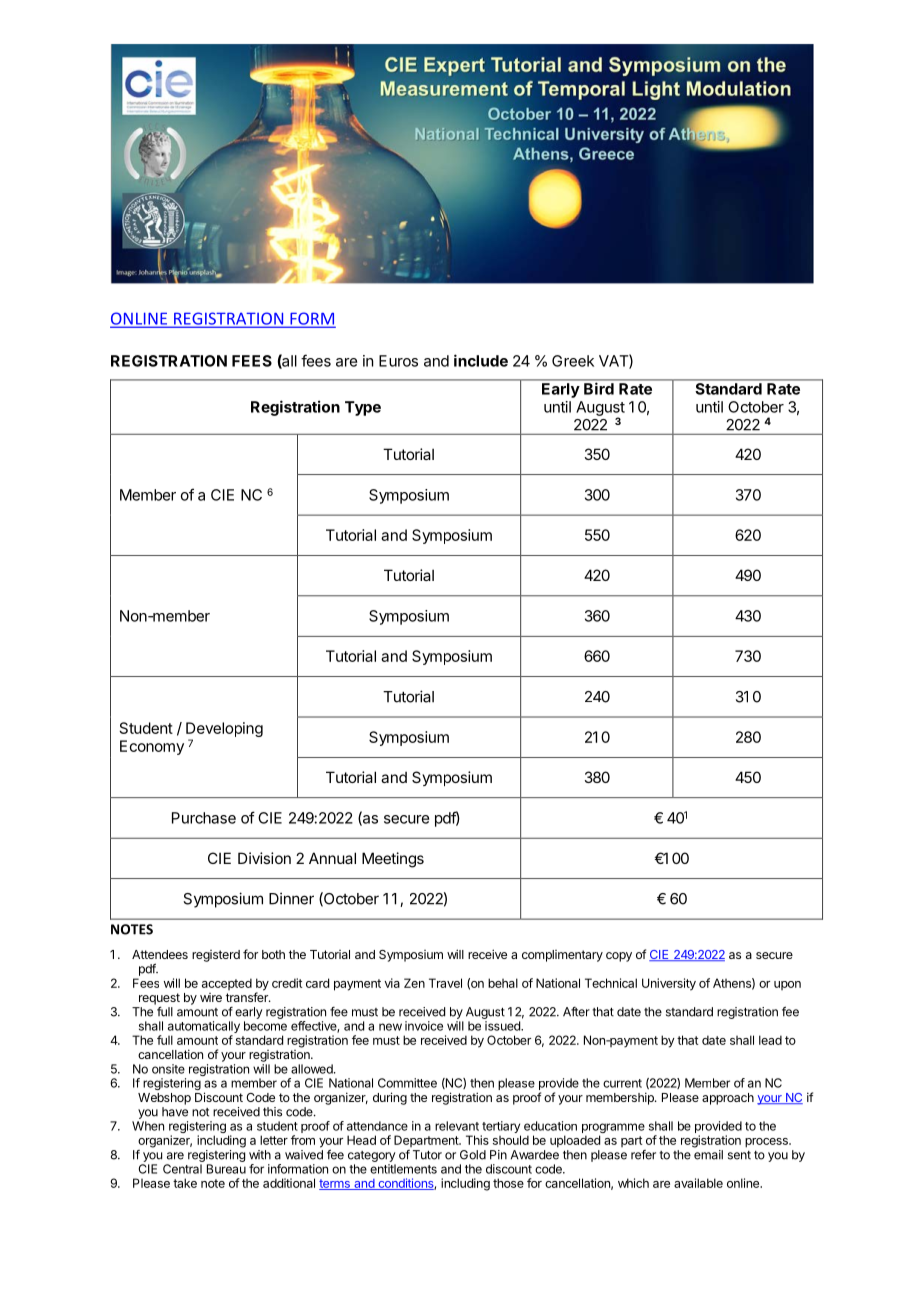 The height and width of the screenshot is (1308, 924). What do you see at coordinates (264, 858) in the screenshot?
I see `Division` at bounding box center [264, 858].
